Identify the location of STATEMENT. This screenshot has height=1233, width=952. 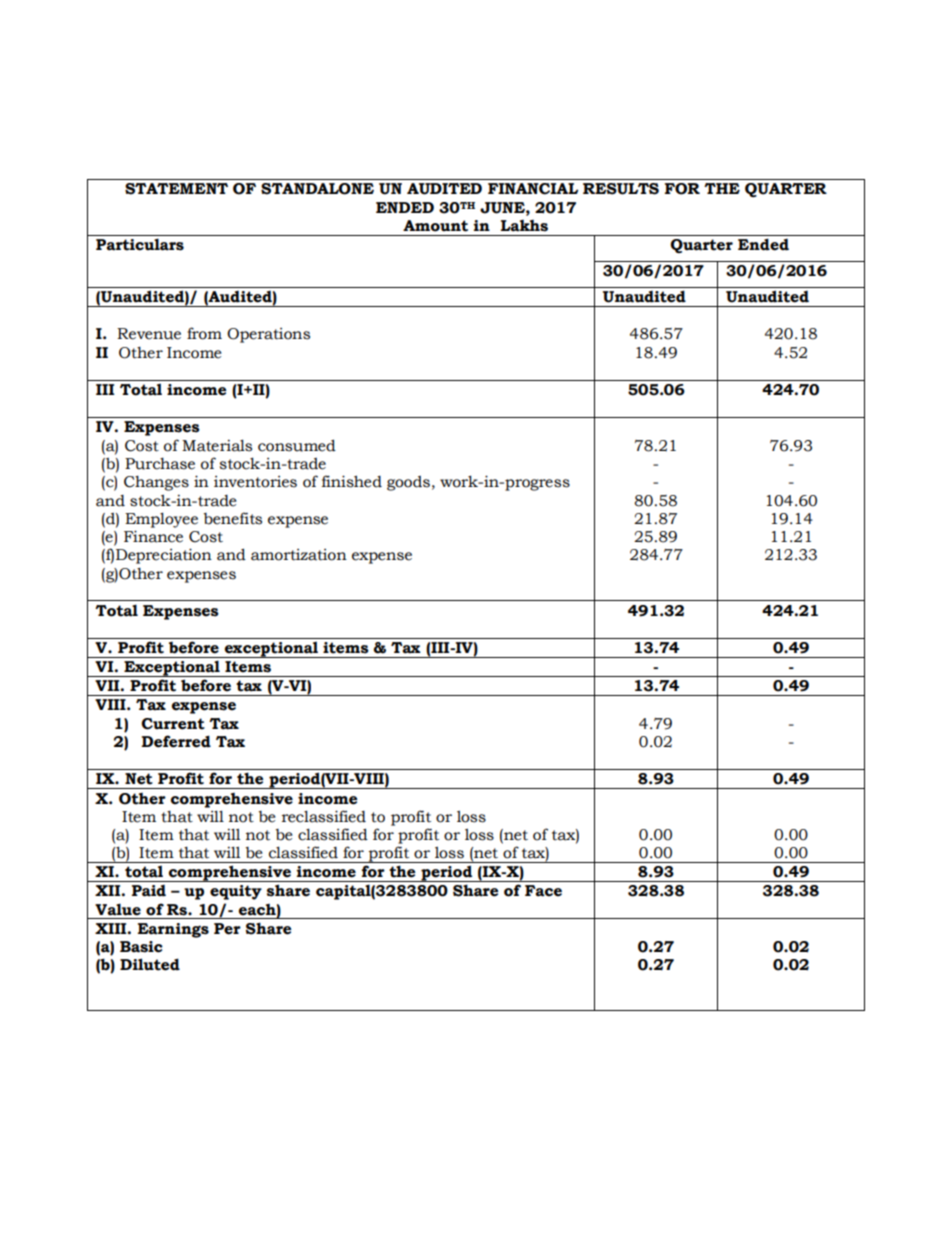
(176, 189).
